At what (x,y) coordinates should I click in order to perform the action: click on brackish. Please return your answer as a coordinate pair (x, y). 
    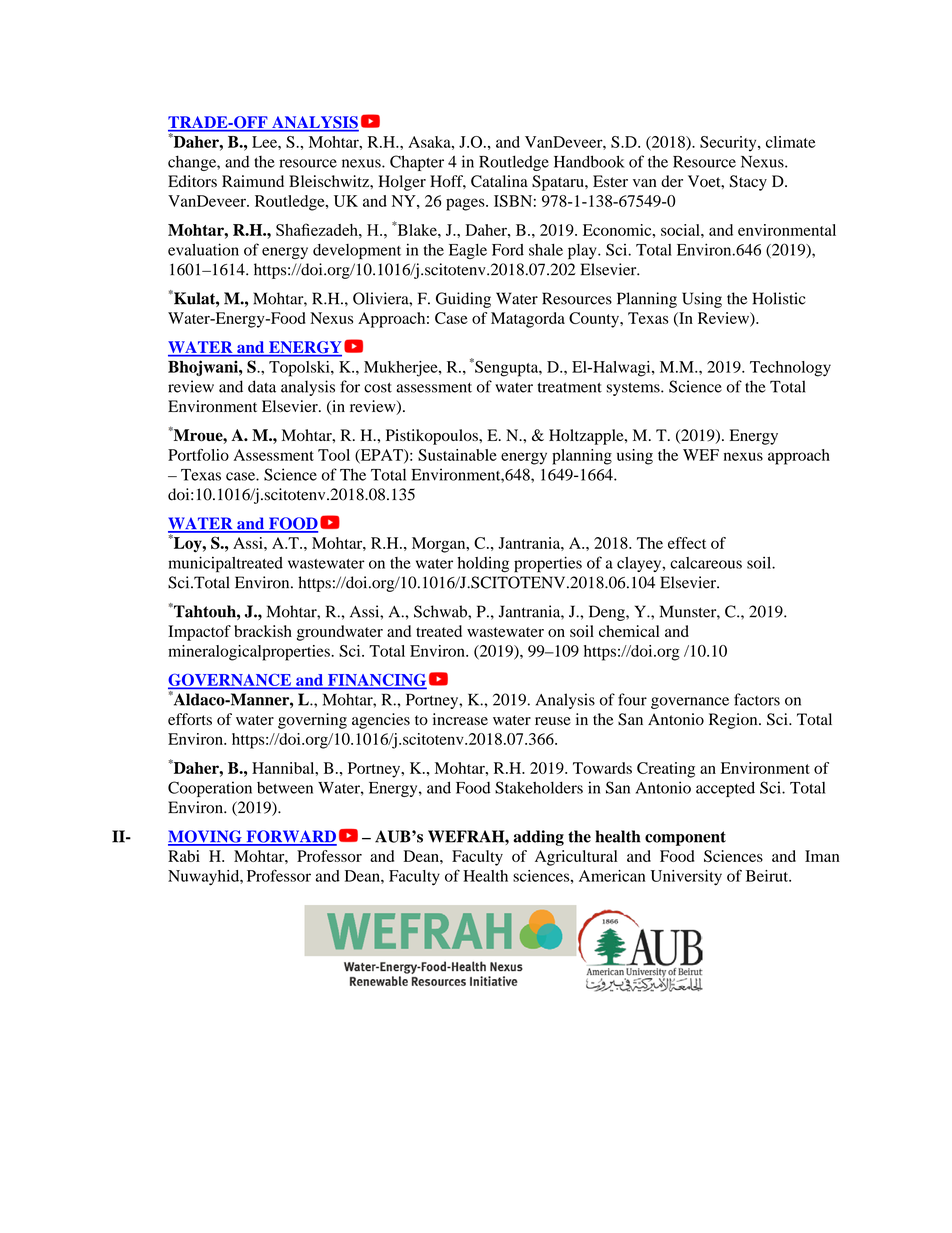
    Looking at the image, I should click on (263, 631).
